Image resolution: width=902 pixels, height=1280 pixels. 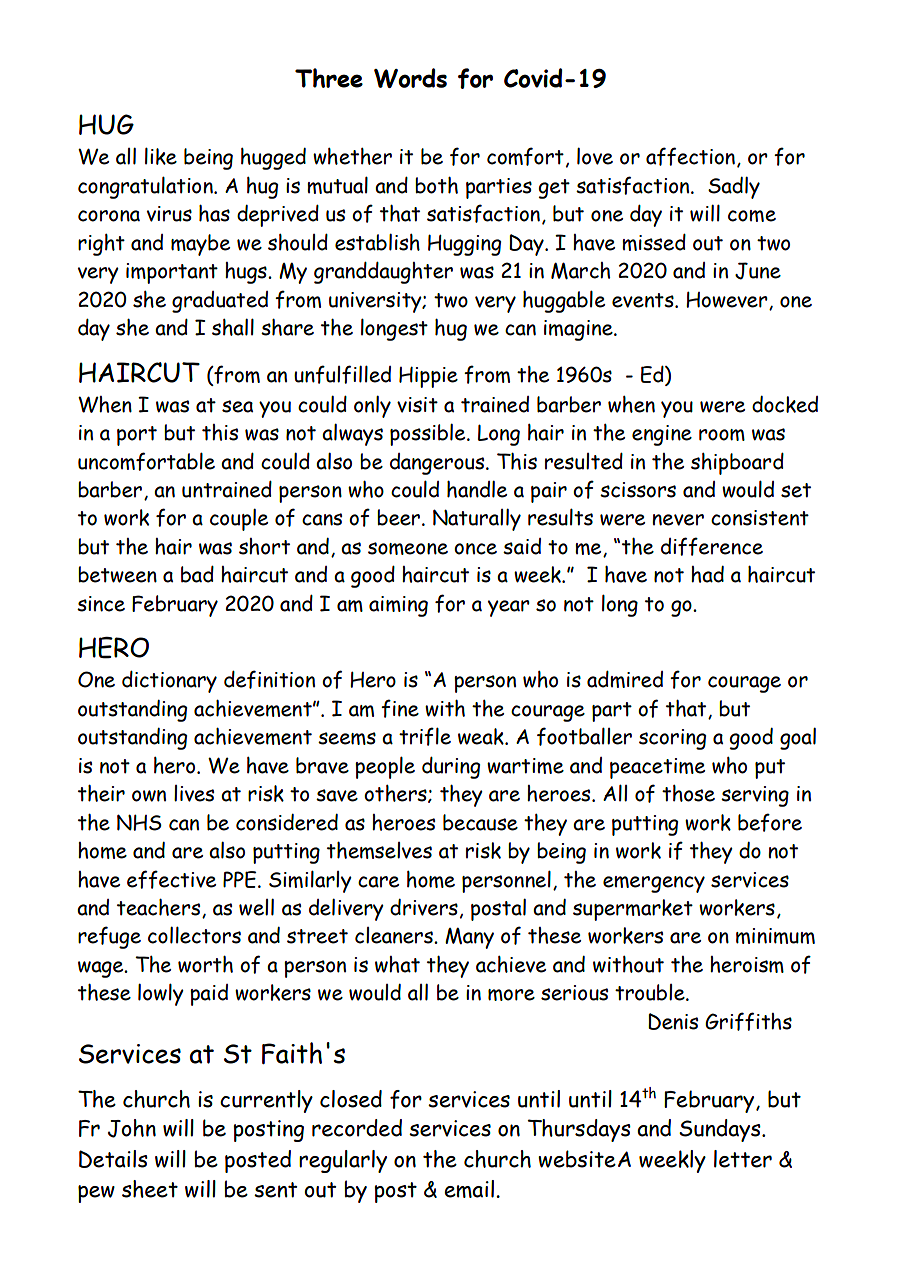 I want to click on sea, so click(x=237, y=406).
